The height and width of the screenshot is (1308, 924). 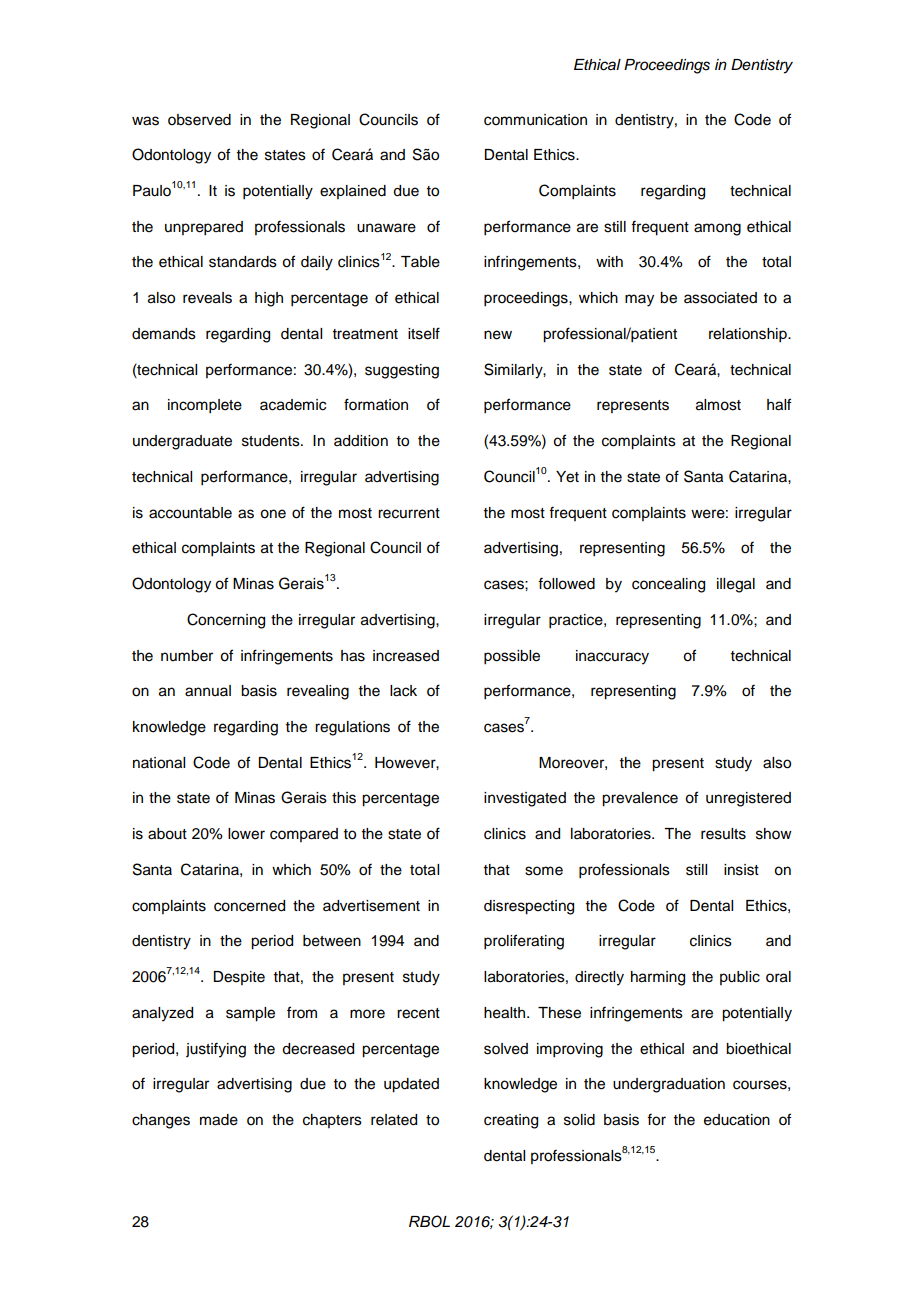 I want to click on inaccuracy, so click(x=612, y=657).
